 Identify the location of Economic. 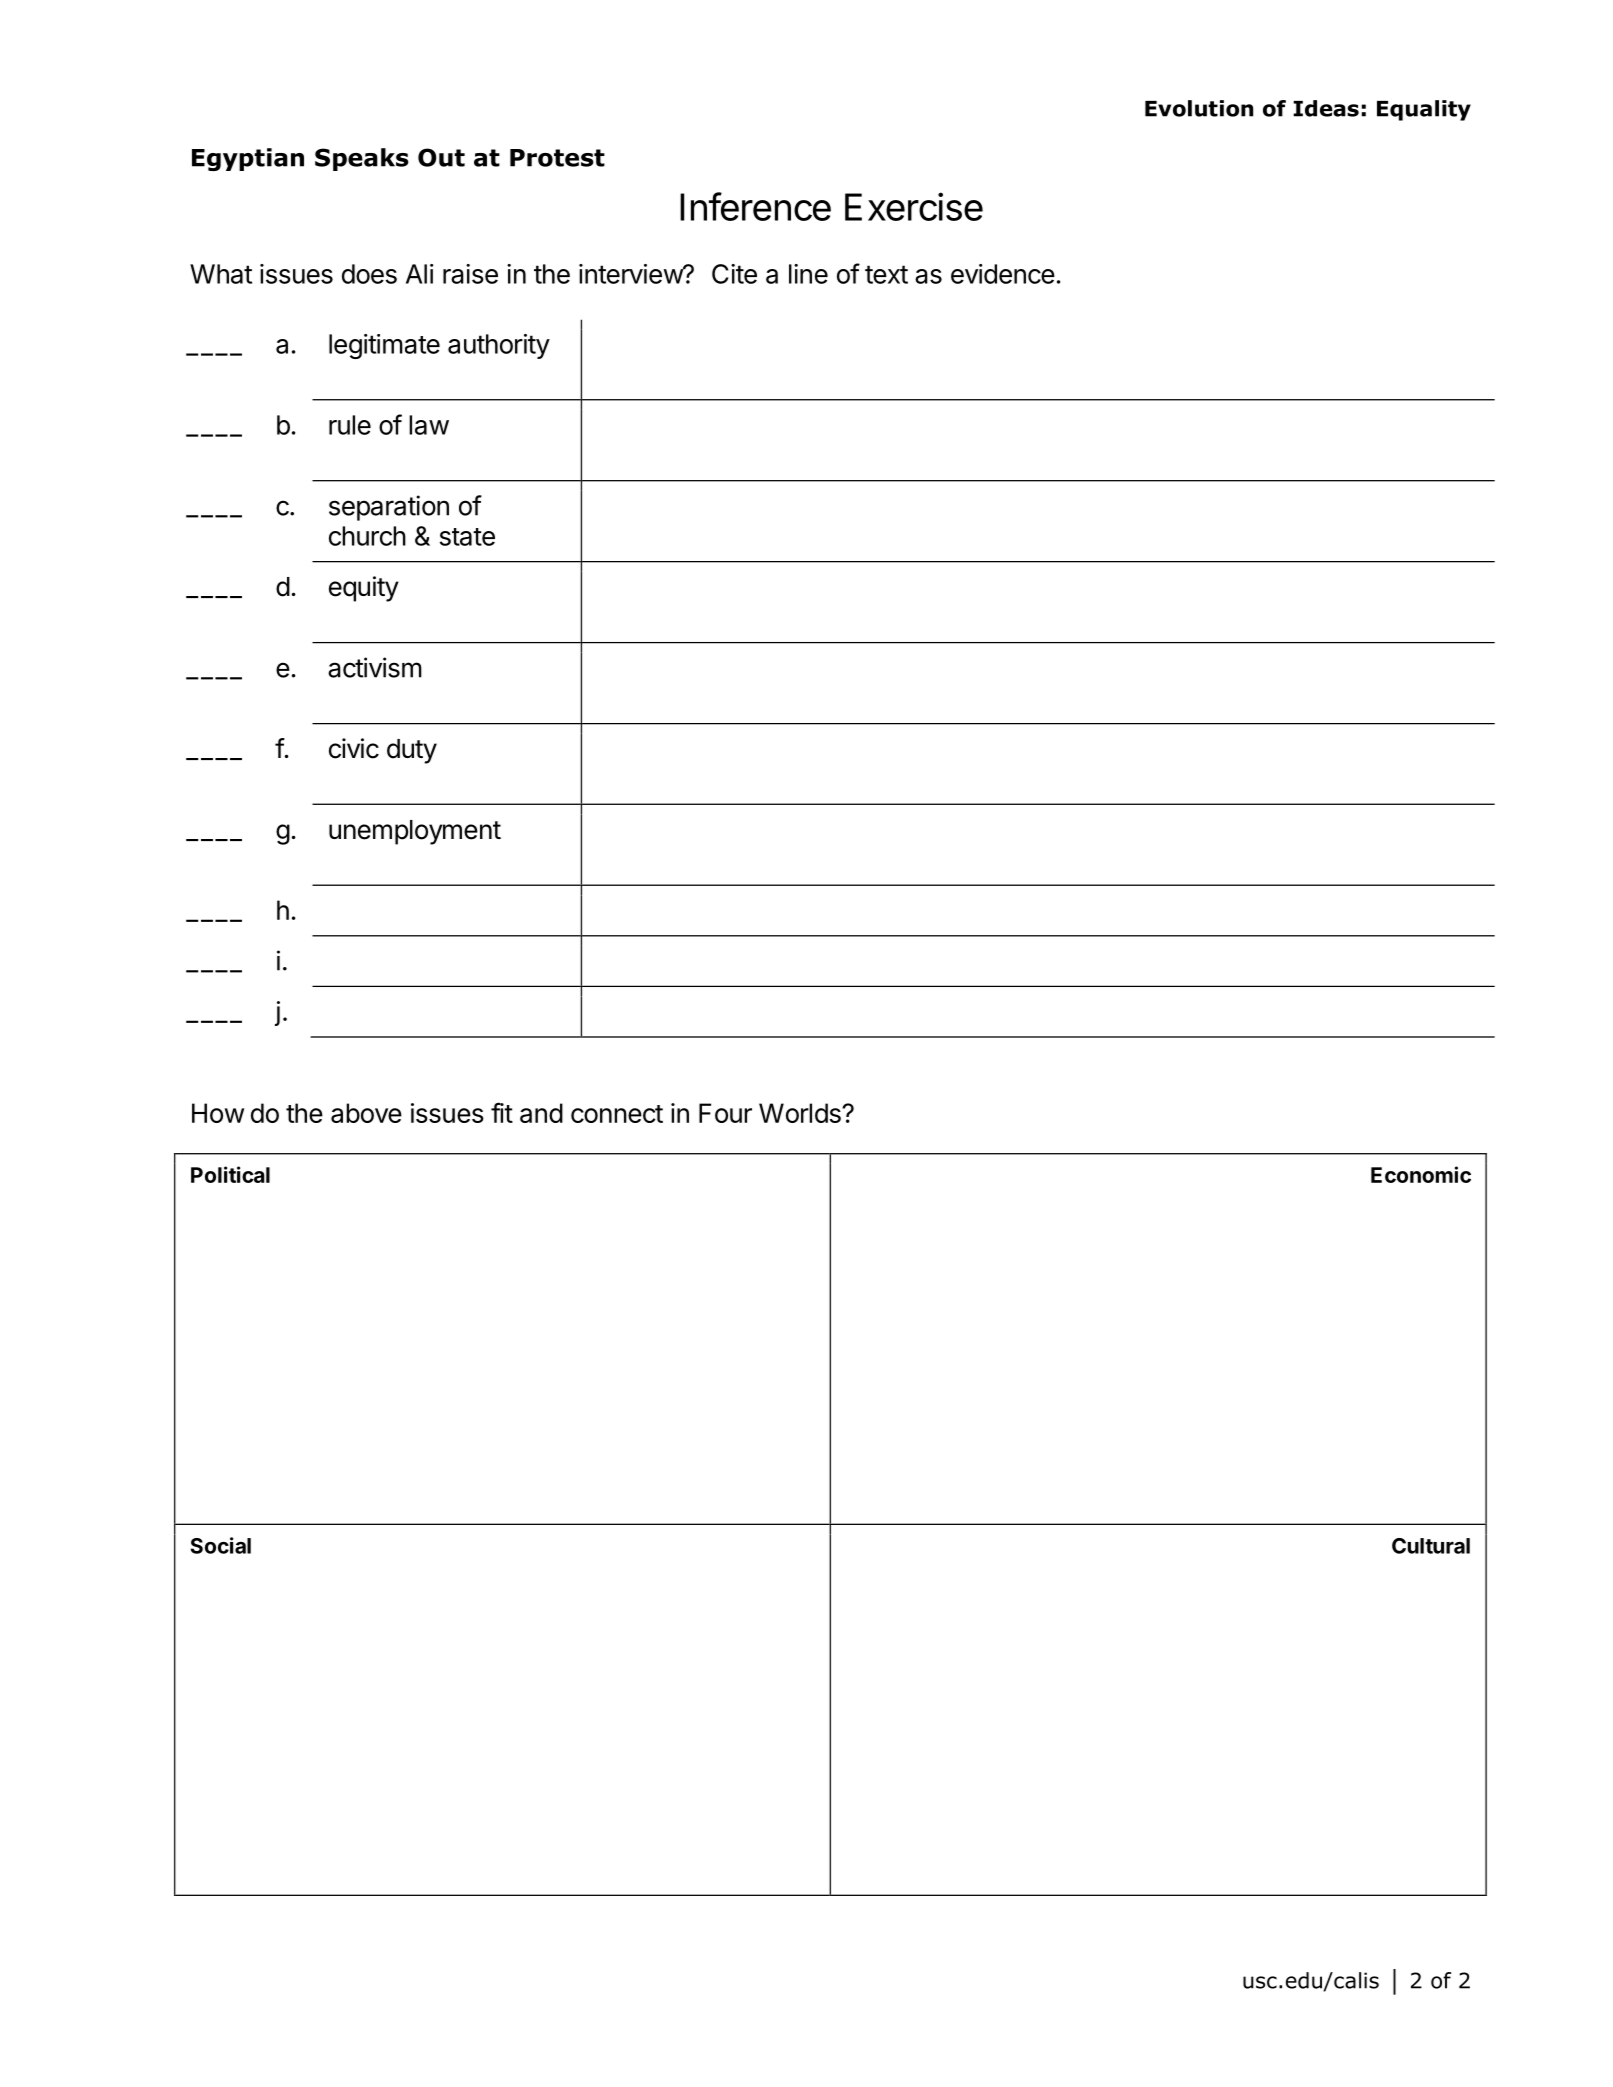
(1421, 1174).
